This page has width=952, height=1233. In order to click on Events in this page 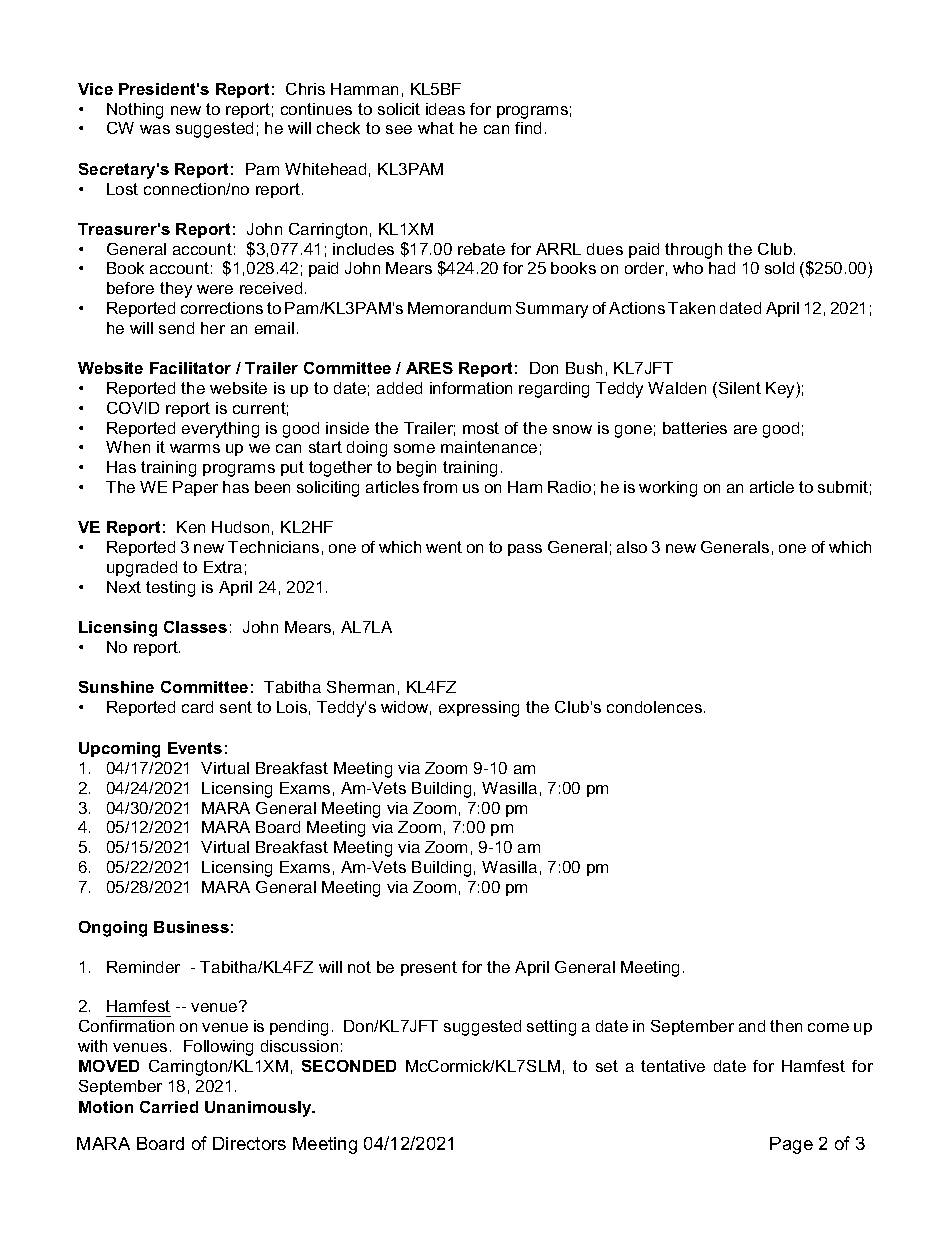, I will do `click(195, 748)`.
